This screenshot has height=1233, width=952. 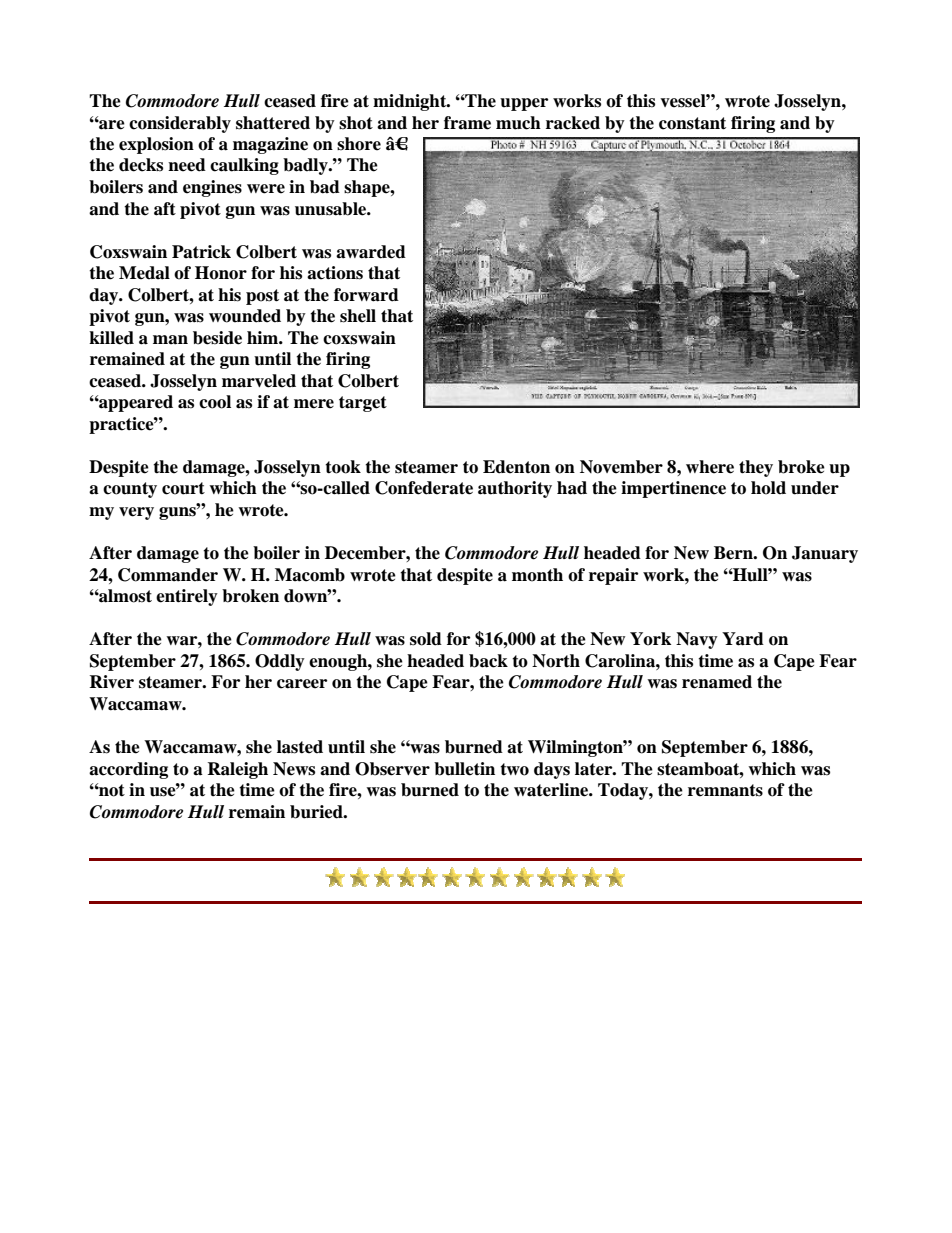 What do you see at coordinates (692, 123) in the screenshot?
I see `constant` at bounding box center [692, 123].
